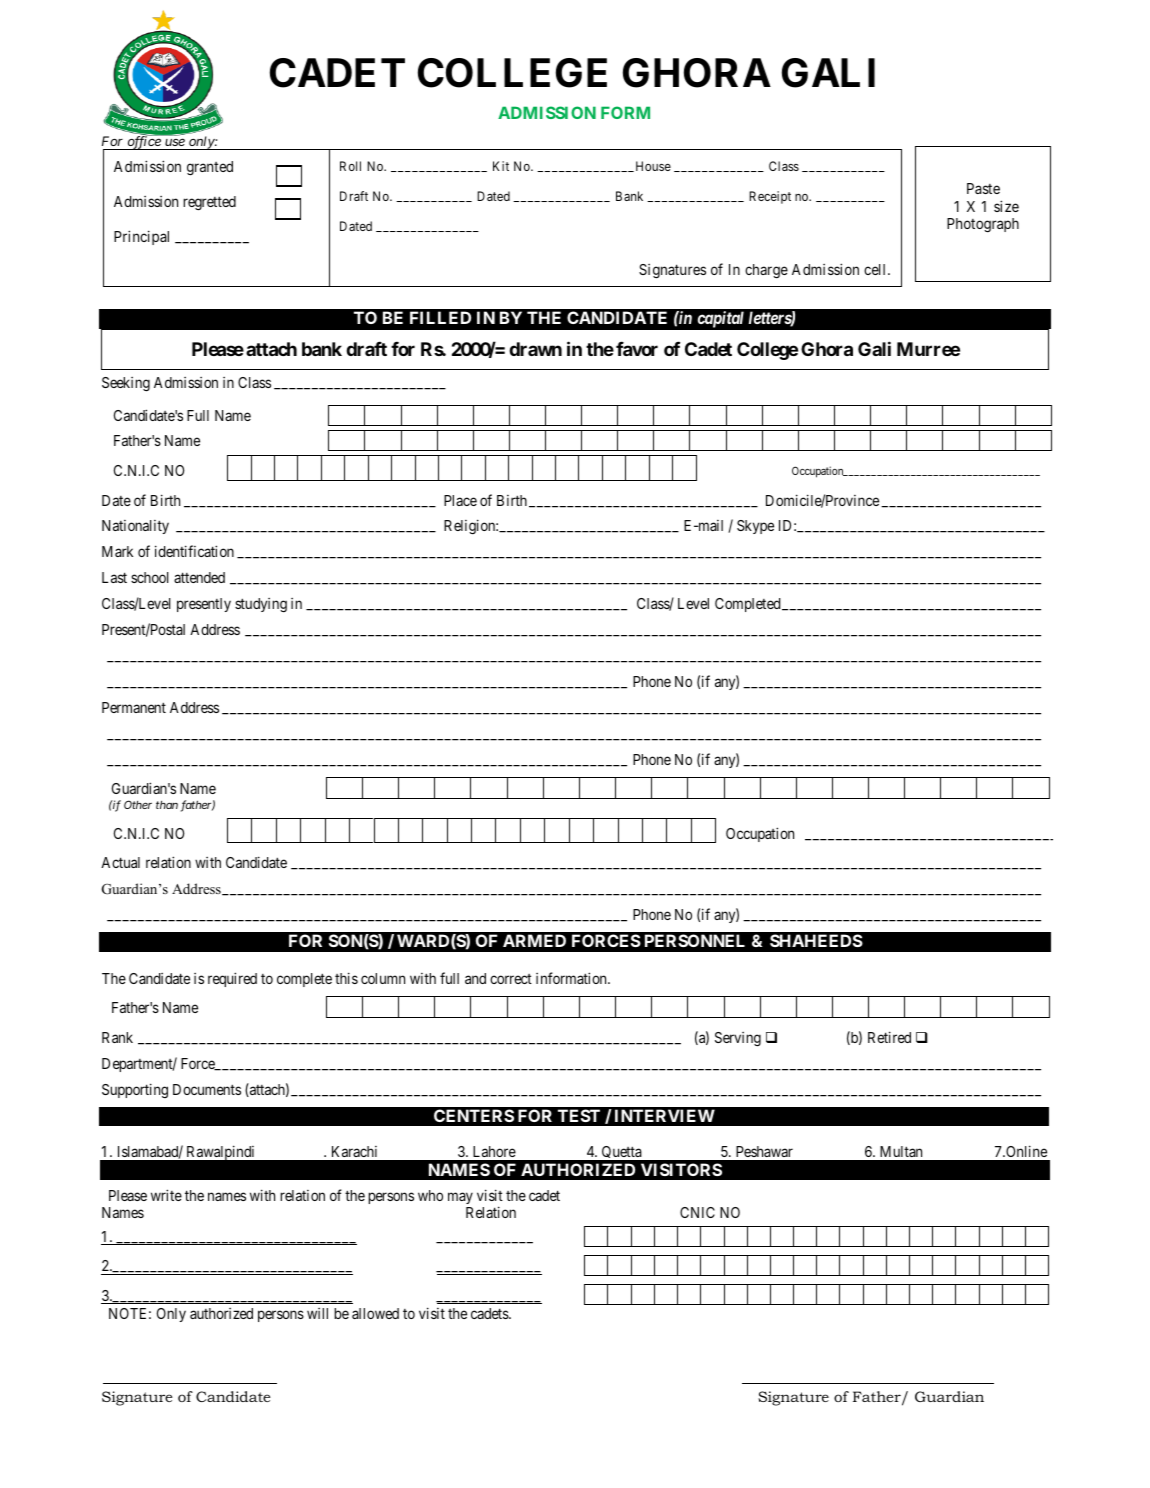 This image has width=1150, height=1488. Describe the element at coordinates (209, 203) in the image. I see `regretted` at that location.
